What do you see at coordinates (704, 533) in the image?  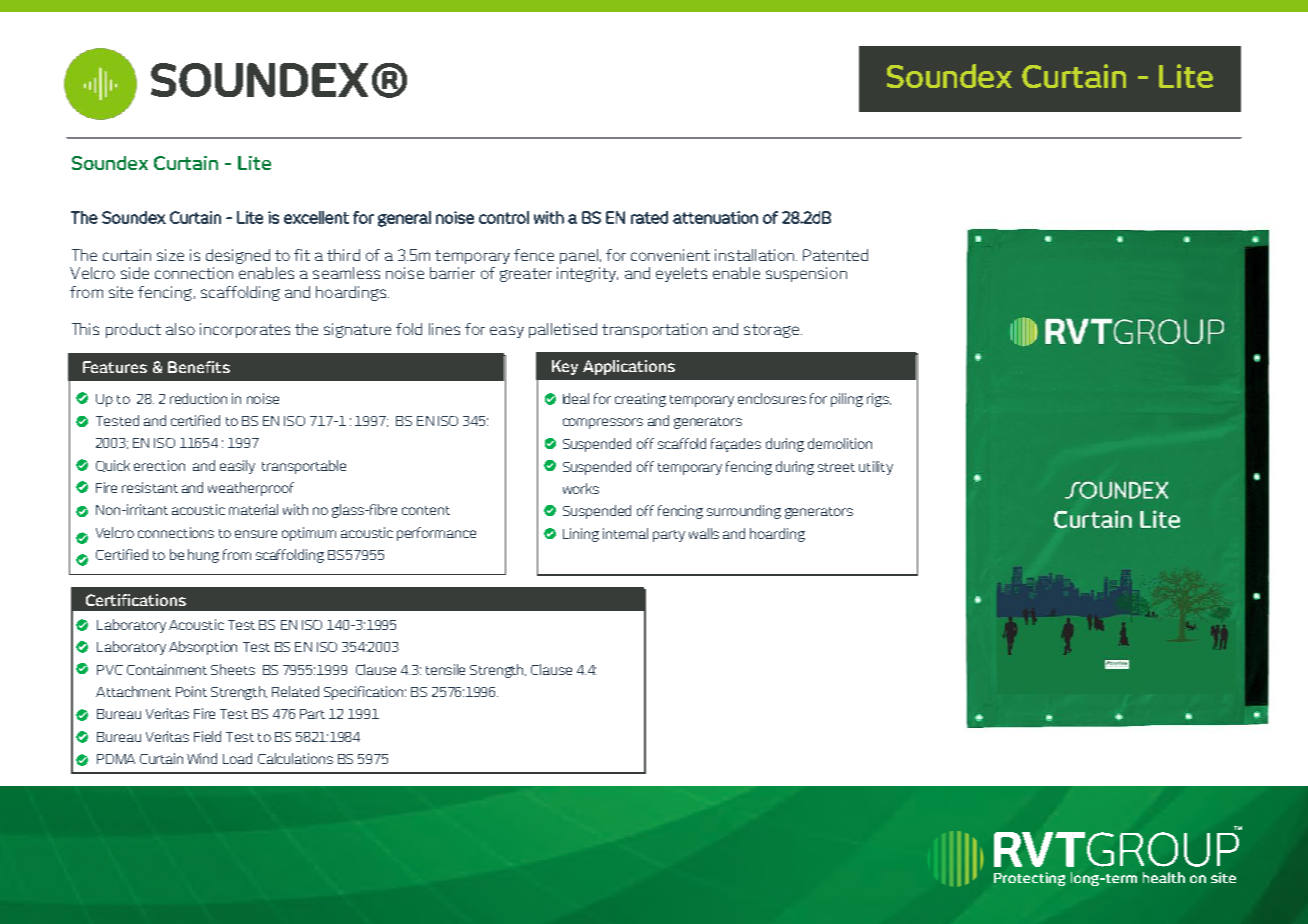 I see `walls` at bounding box center [704, 533].
